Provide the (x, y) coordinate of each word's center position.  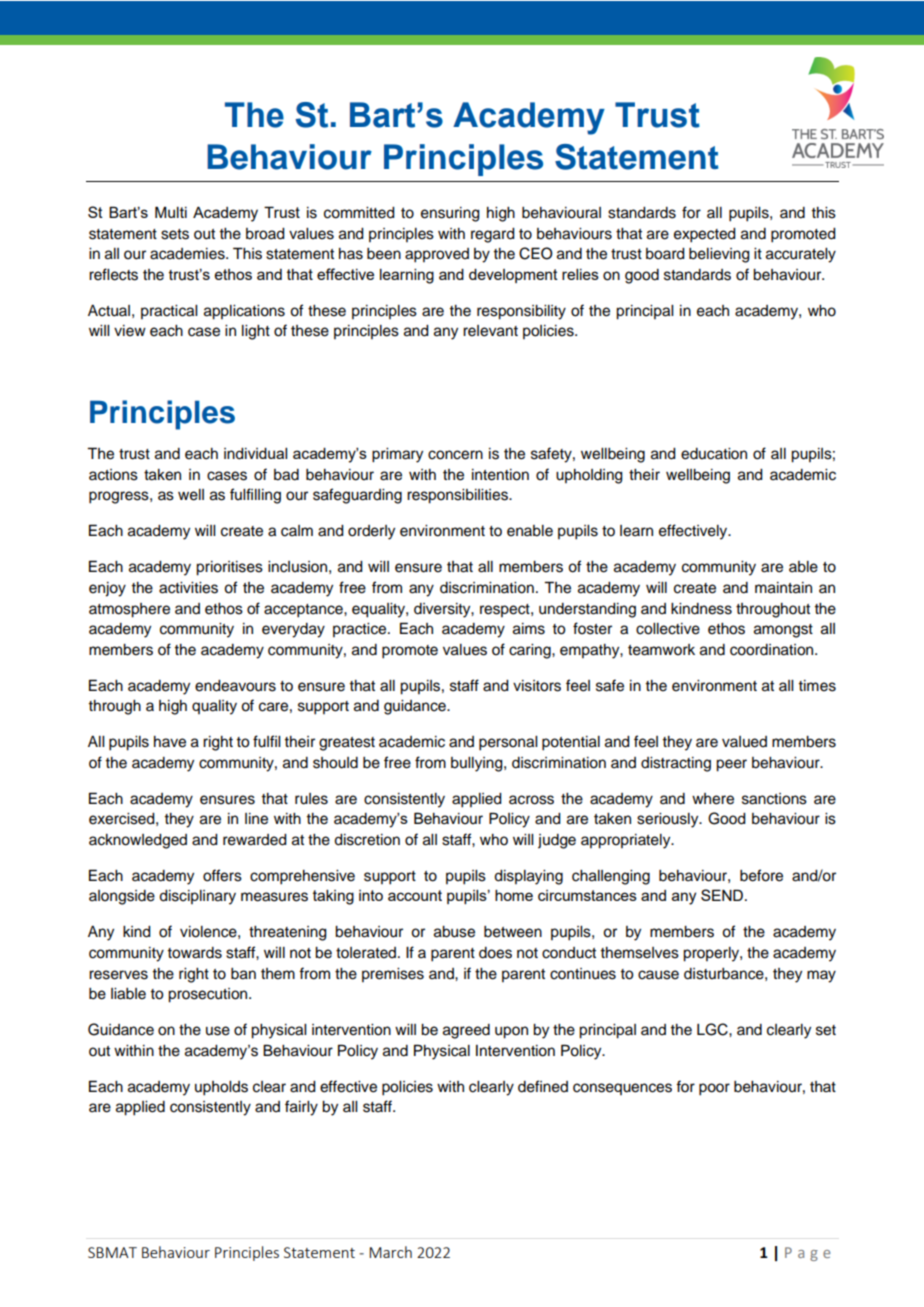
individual (255, 454)
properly (712, 954)
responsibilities (458, 496)
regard (493, 235)
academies (188, 254)
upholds (221, 1088)
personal (508, 743)
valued (744, 742)
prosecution (209, 995)
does (495, 953)
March (390, 1252)
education (714, 454)
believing (719, 255)
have (170, 742)
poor (714, 1089)
